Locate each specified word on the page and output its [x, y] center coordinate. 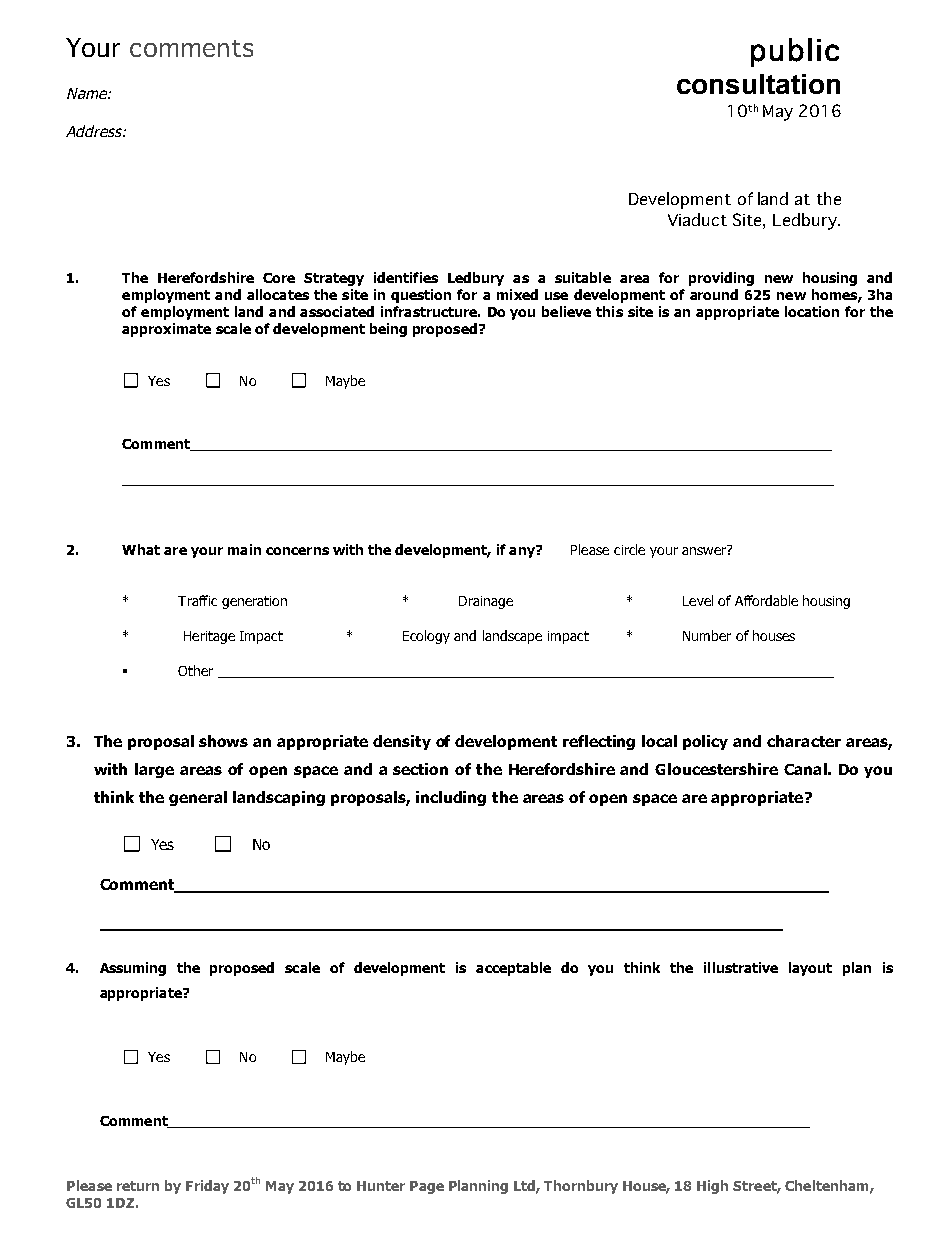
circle [629, 549]
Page [427, 1187]
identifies [406, 277]
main [244, 549]
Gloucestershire [716, 769]
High [712, 1187]
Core [279, 278]
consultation [758, 84]
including [451, 798]
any [523, 551]
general [198, 798]
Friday [207, 1187]
